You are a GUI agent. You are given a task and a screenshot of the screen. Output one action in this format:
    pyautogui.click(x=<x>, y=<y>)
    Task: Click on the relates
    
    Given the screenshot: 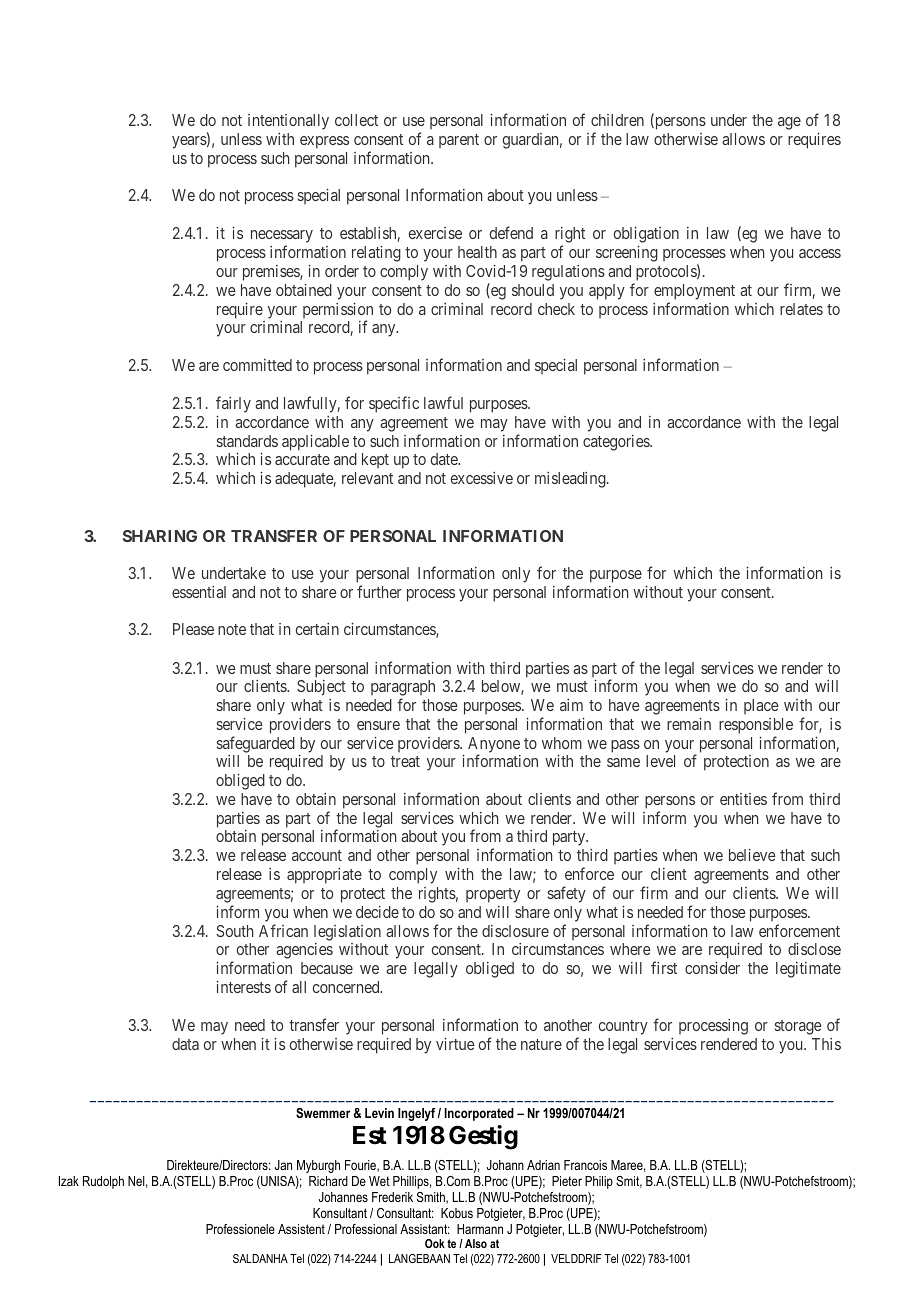 What is the action you would take?
    pyautogui.click(x=801, y=309)
